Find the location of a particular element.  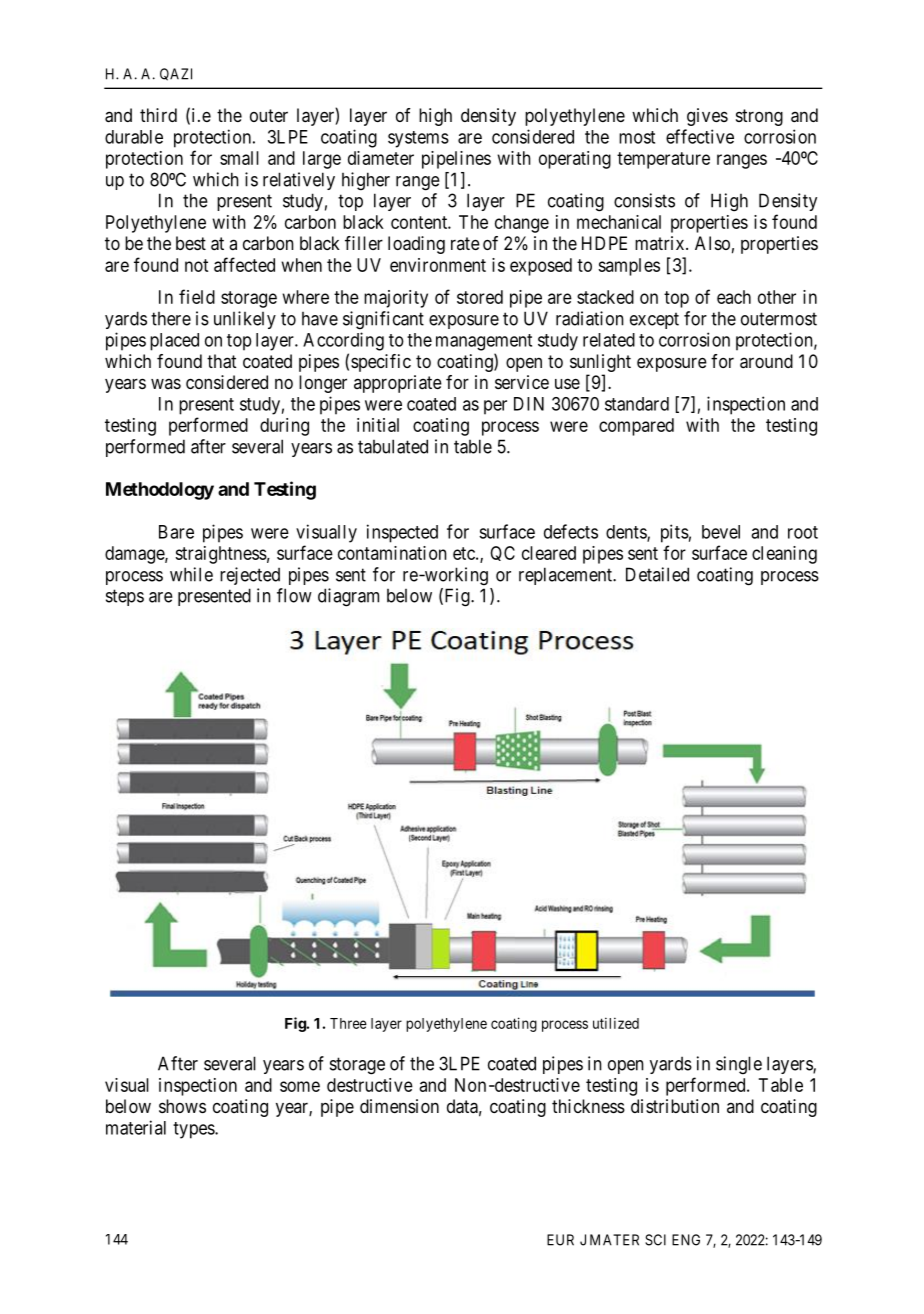

systems is located at coordinates (418, 139).
